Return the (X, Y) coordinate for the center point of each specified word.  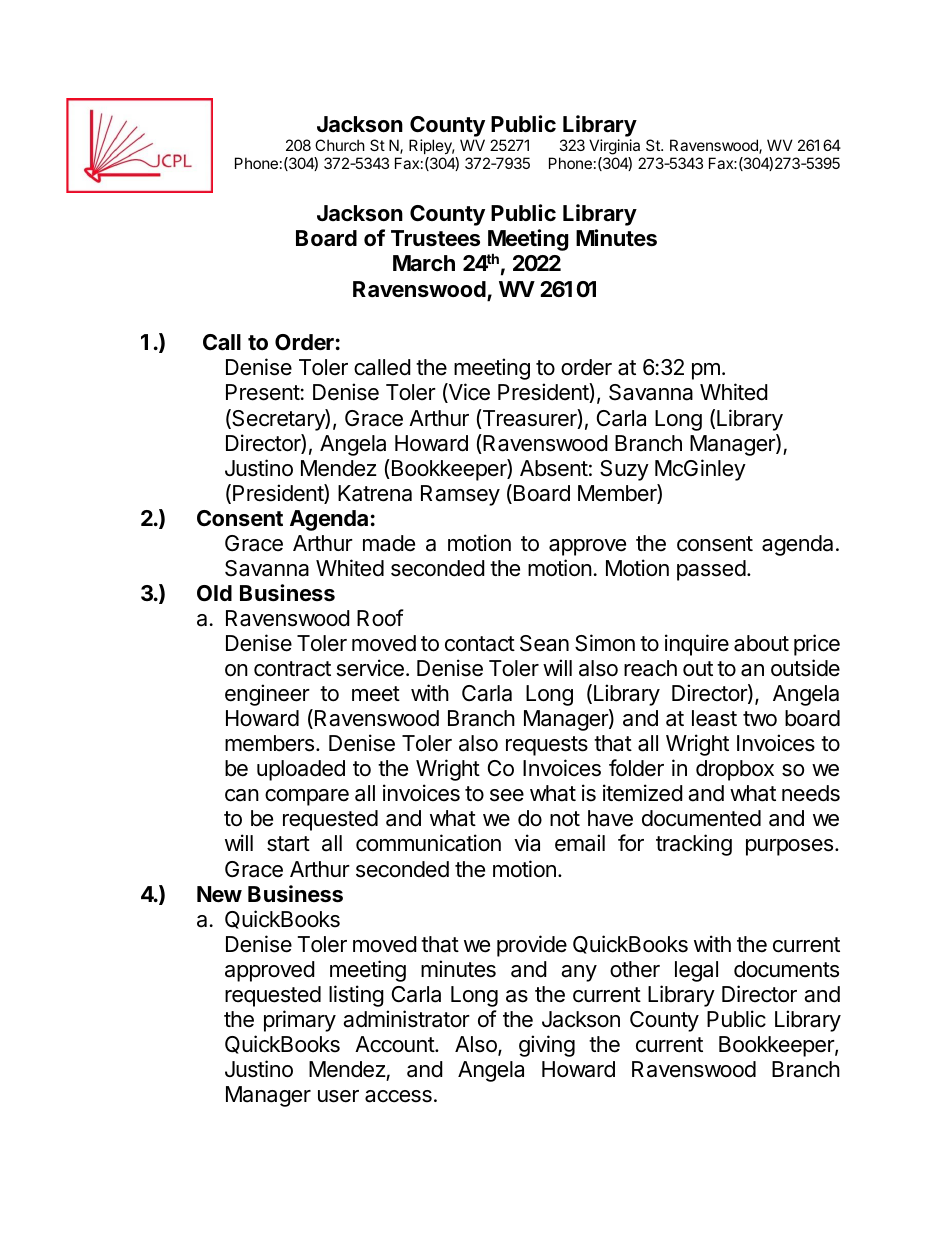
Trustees (435, 238)
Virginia (616, 148)
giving (547, 1046)
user (338, 1096)
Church (340, 145)
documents (786, 969)
